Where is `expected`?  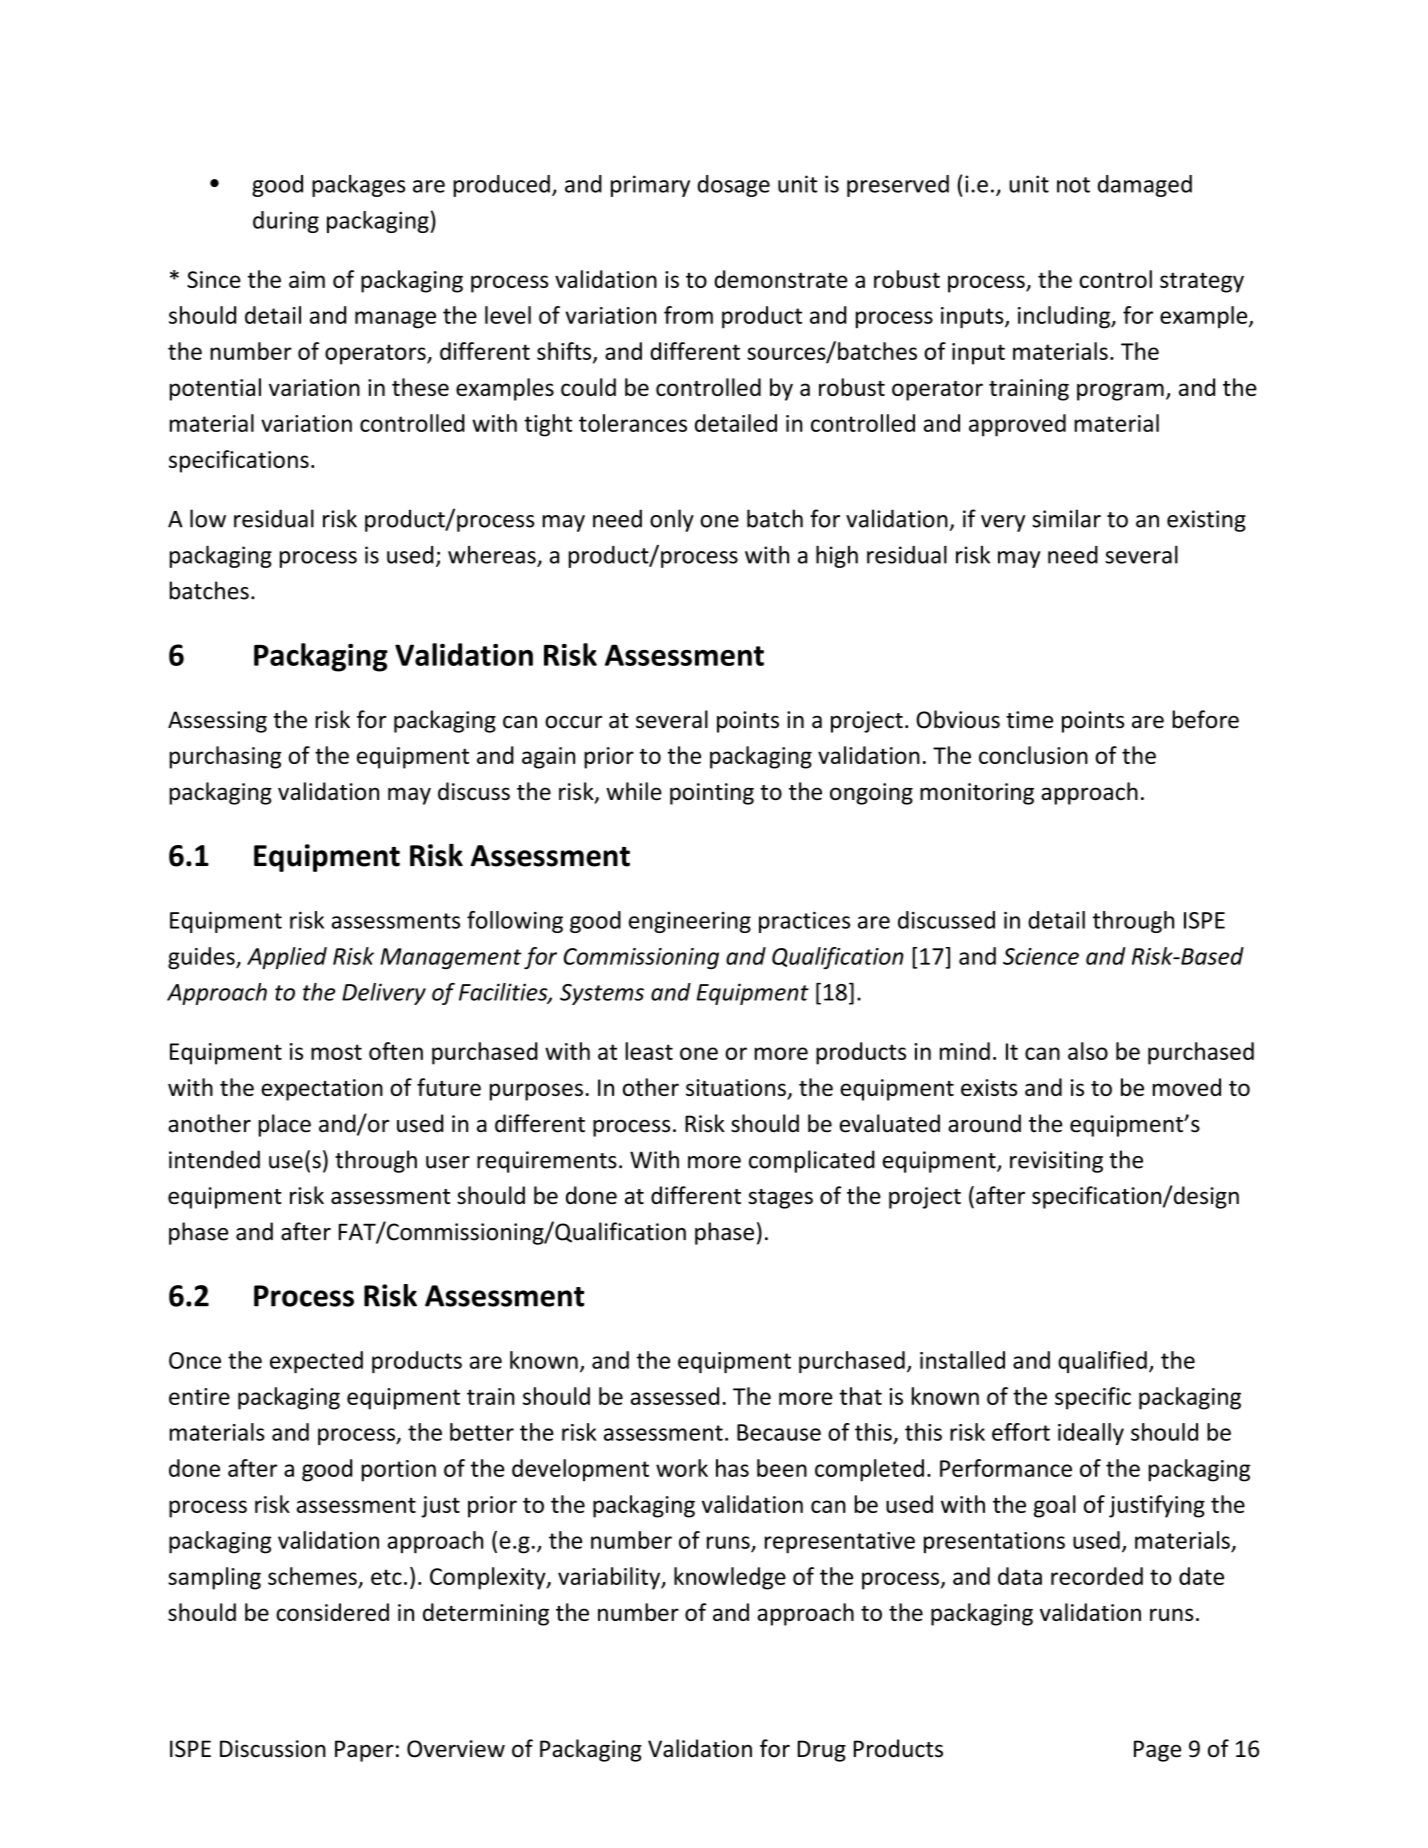 expected is located at coordinates (316, 1362).
